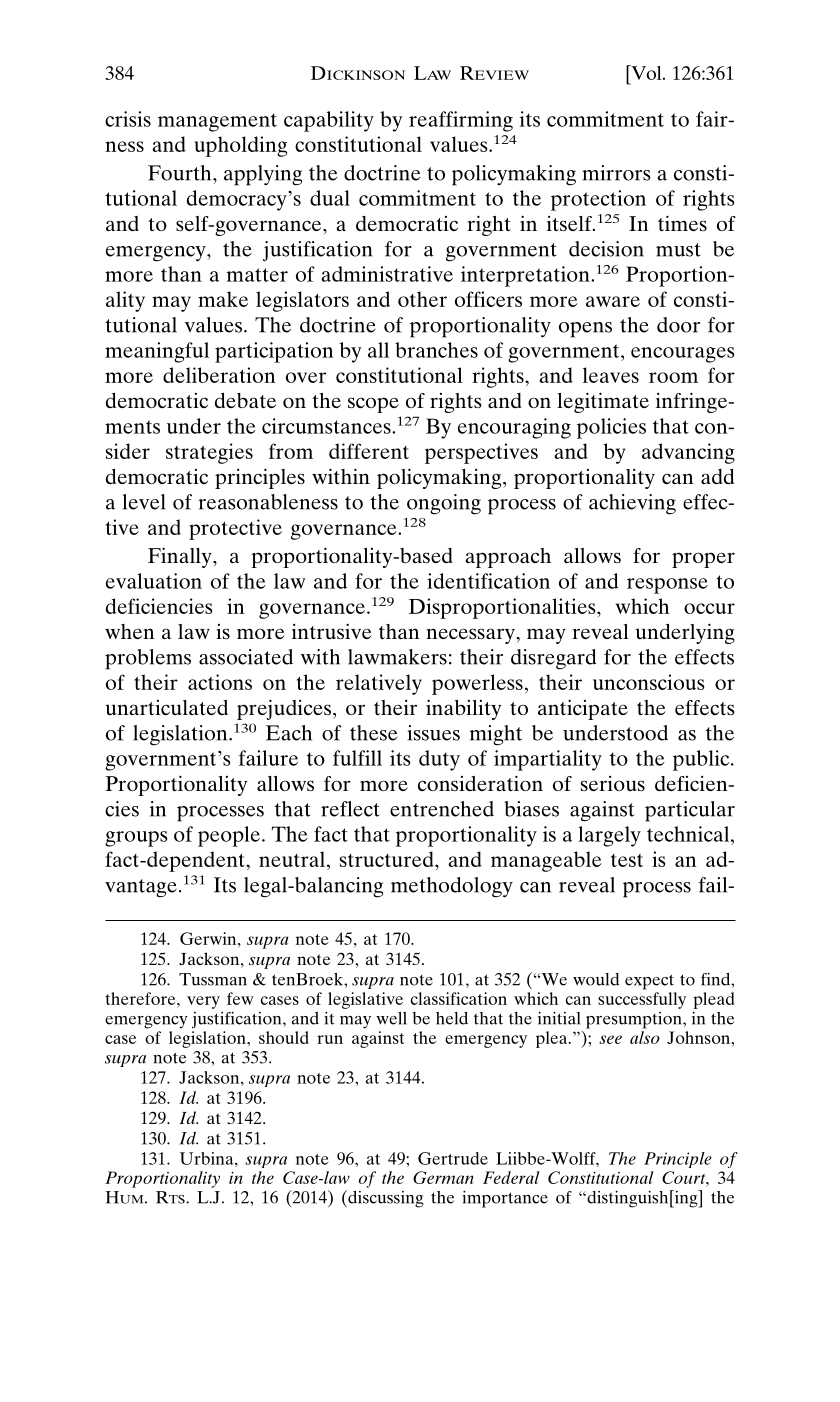 The image size is (840, 1402). What do you see at coordinates (627, 860) in the screenshot?
I see `test` at bounding box center [627, 860].
